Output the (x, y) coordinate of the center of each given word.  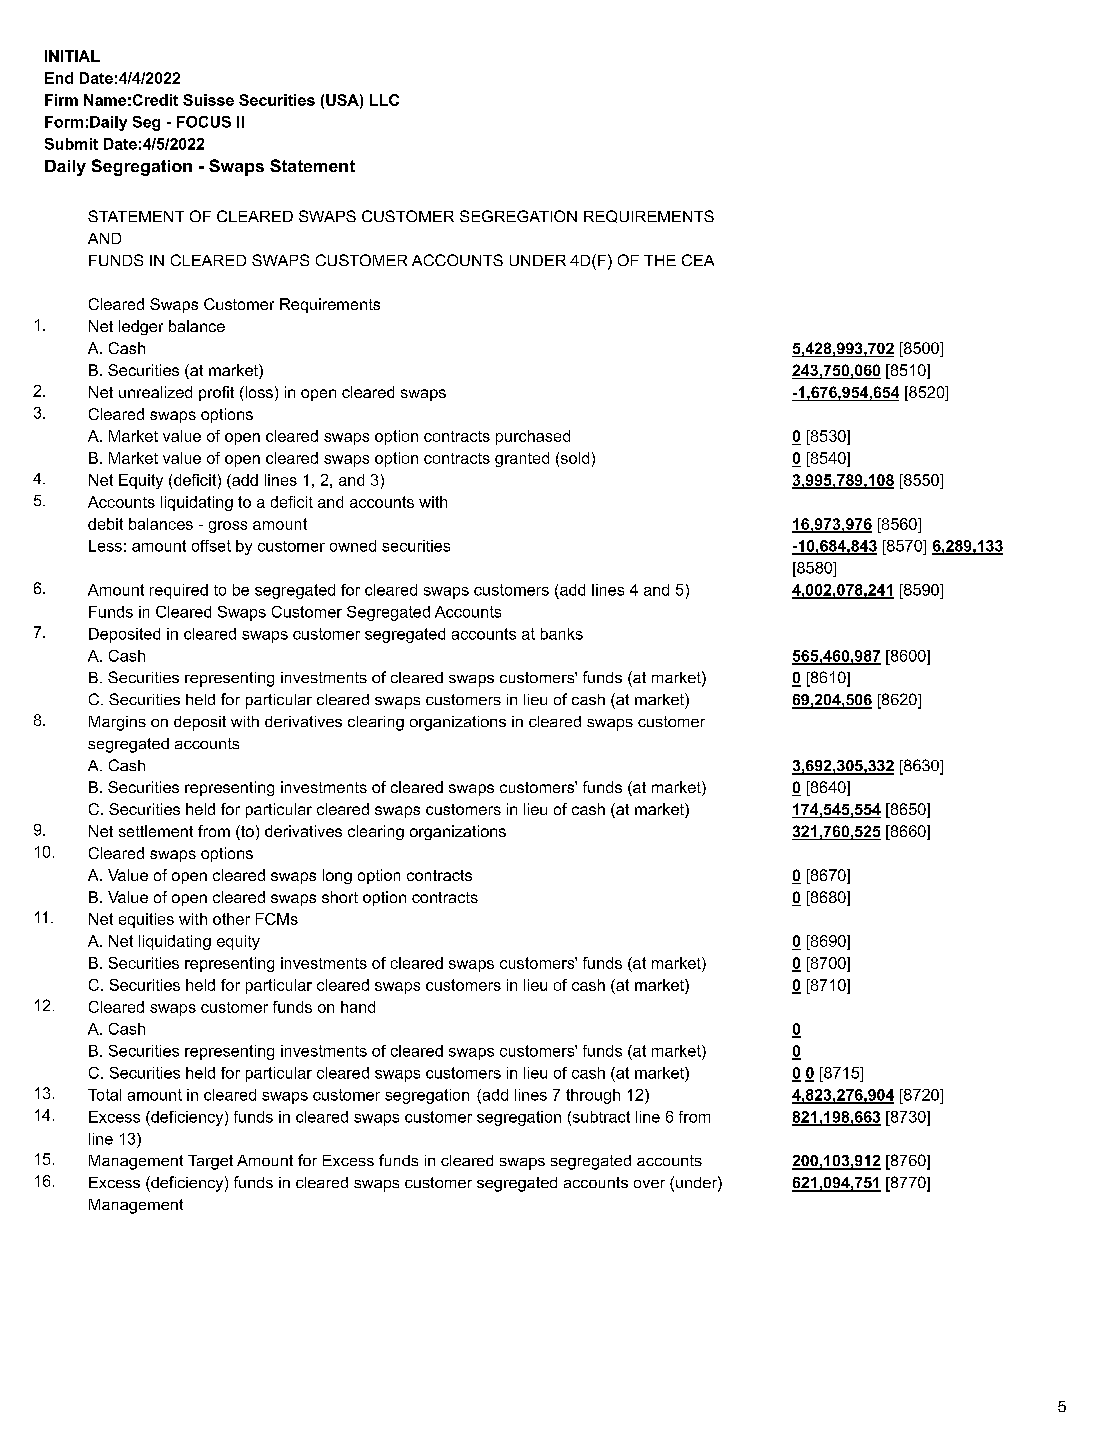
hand (358, 1007)
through (593, 1096)
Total (104, 1095)
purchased (533, 437)
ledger (141, 327)
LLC (384, 100)
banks (562, 634)
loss (258, 392)
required (179, 591)
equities (146, 920)
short (340, 897)
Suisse (208, 100)
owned (353, 546)
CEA (698, 260)
